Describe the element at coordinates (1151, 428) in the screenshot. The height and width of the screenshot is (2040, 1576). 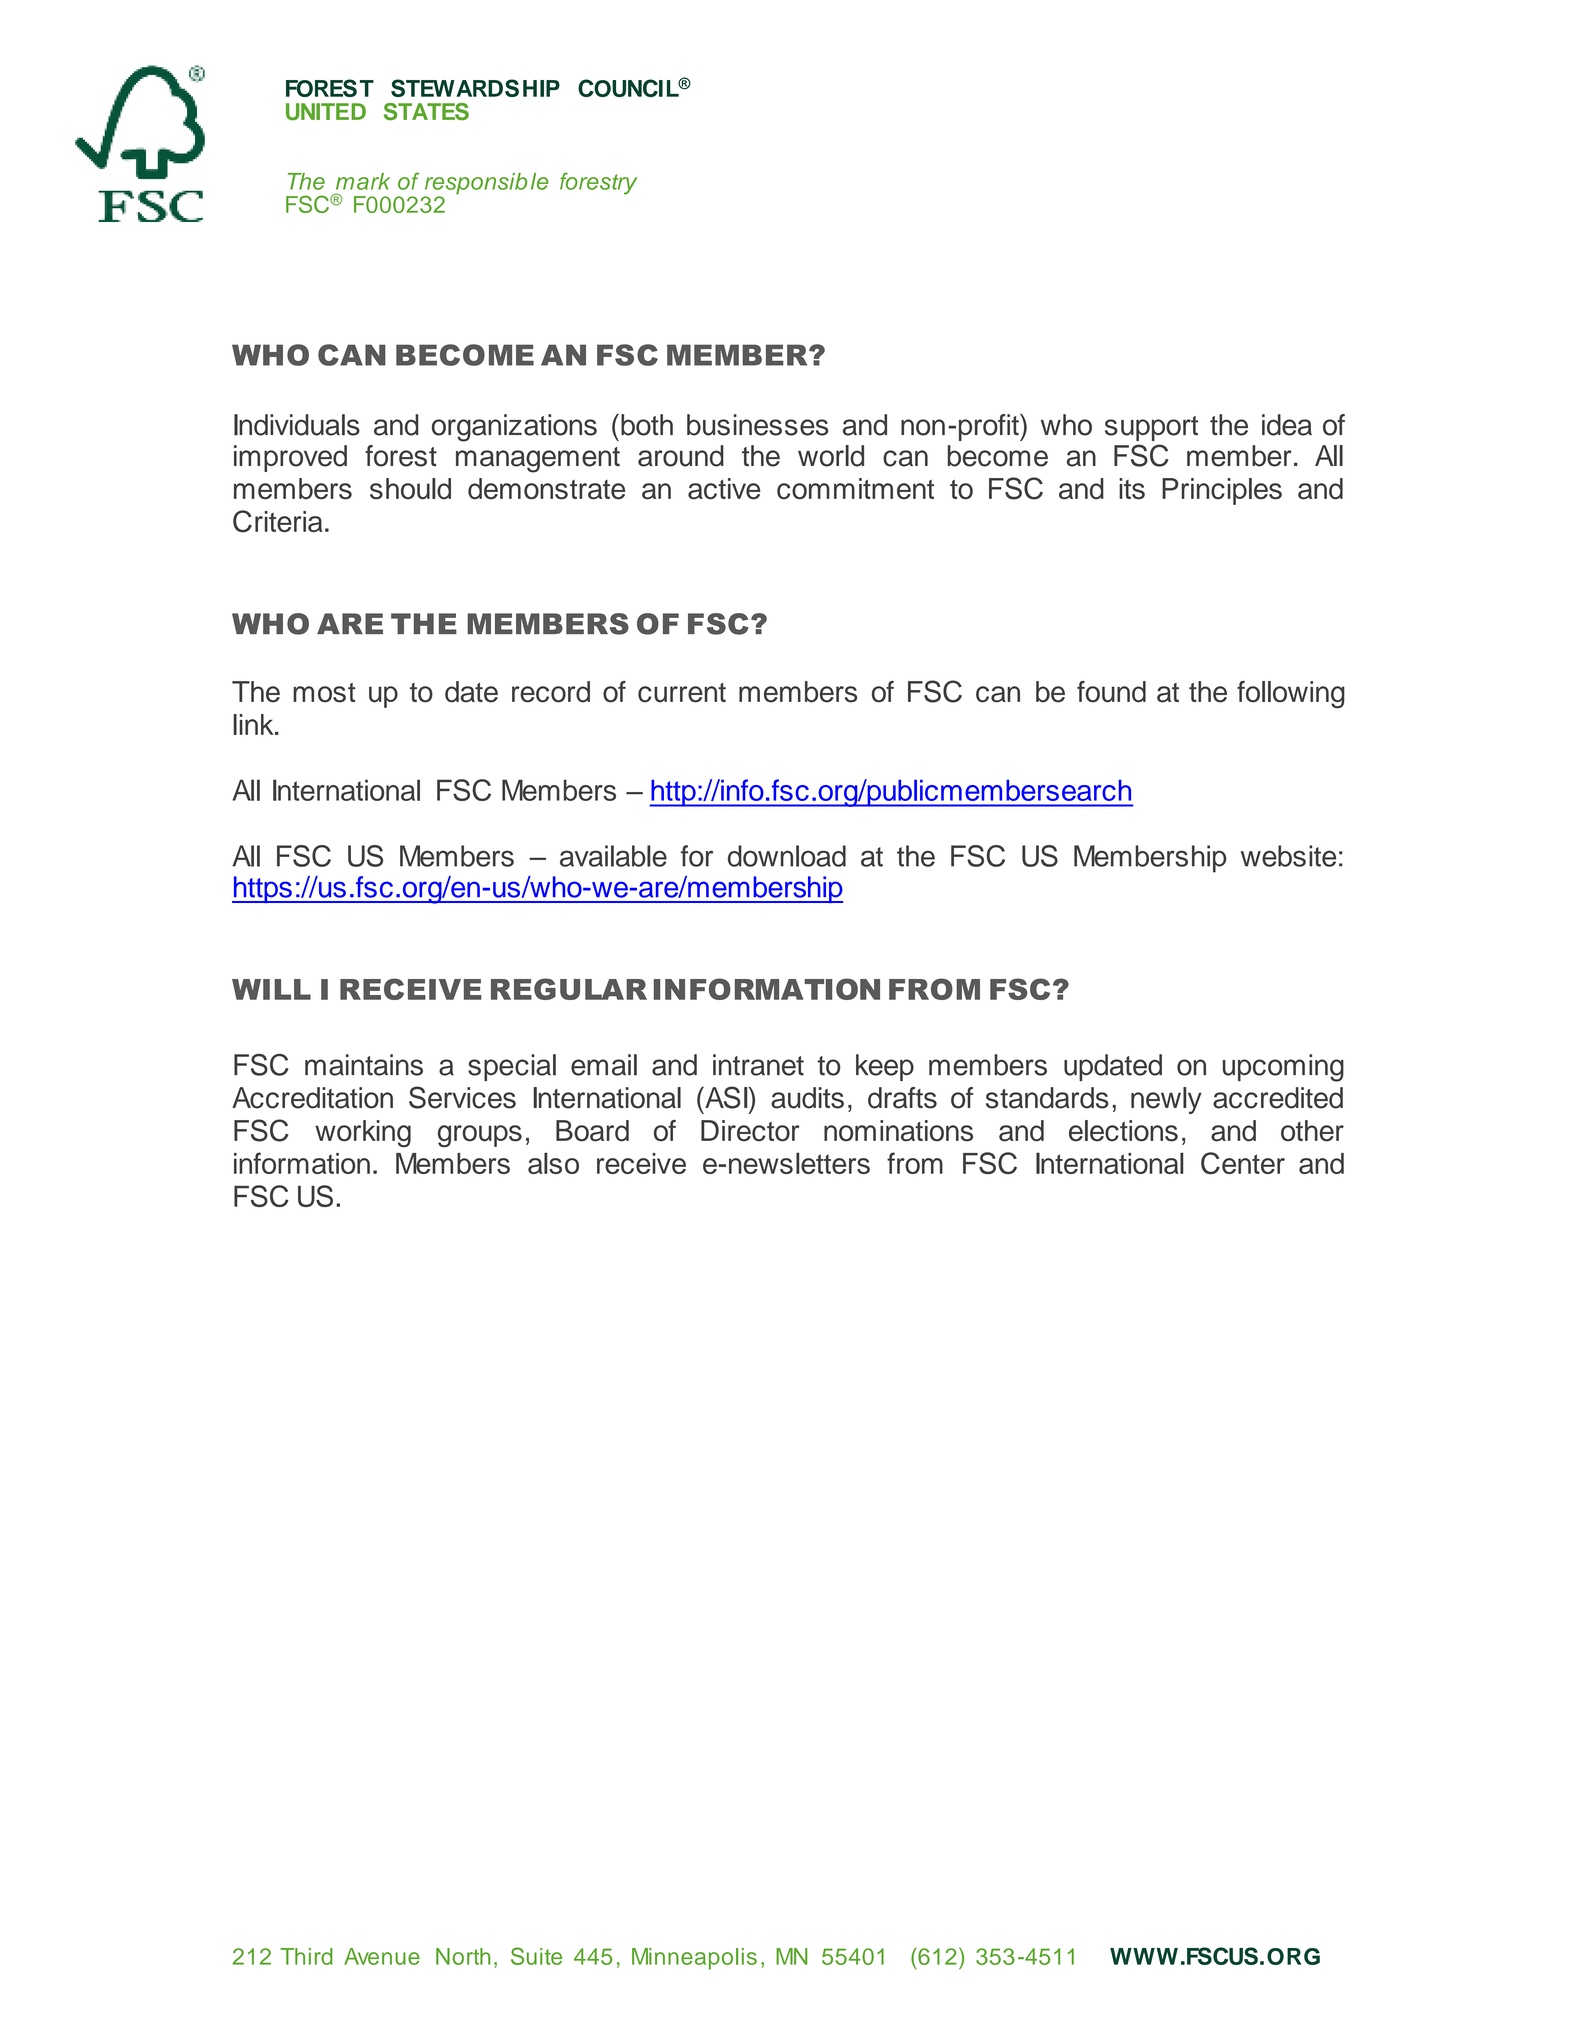
I see `support` at that location.
